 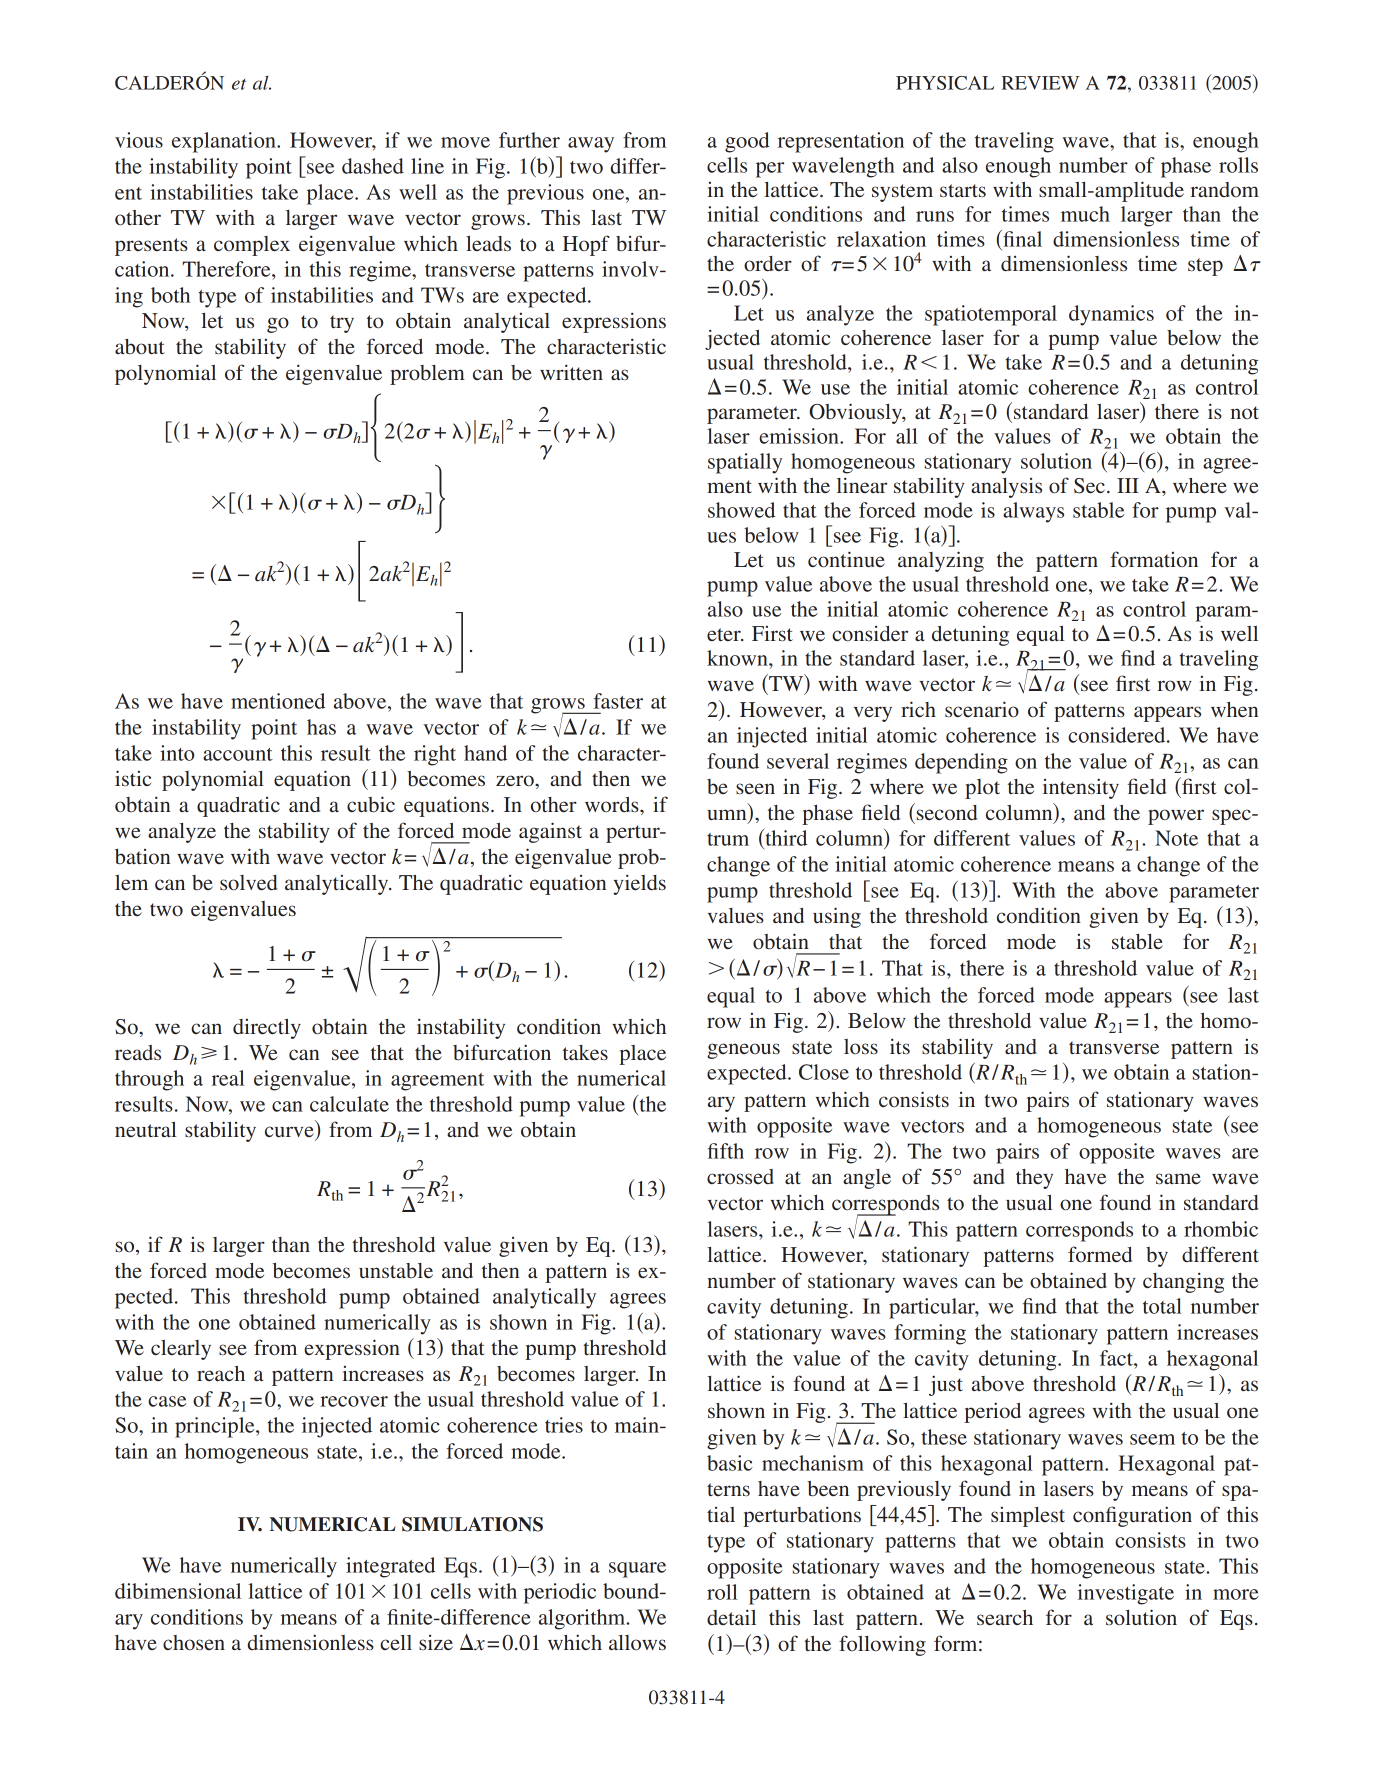 I want to click on chosen, so click(x=194, y=1642).
